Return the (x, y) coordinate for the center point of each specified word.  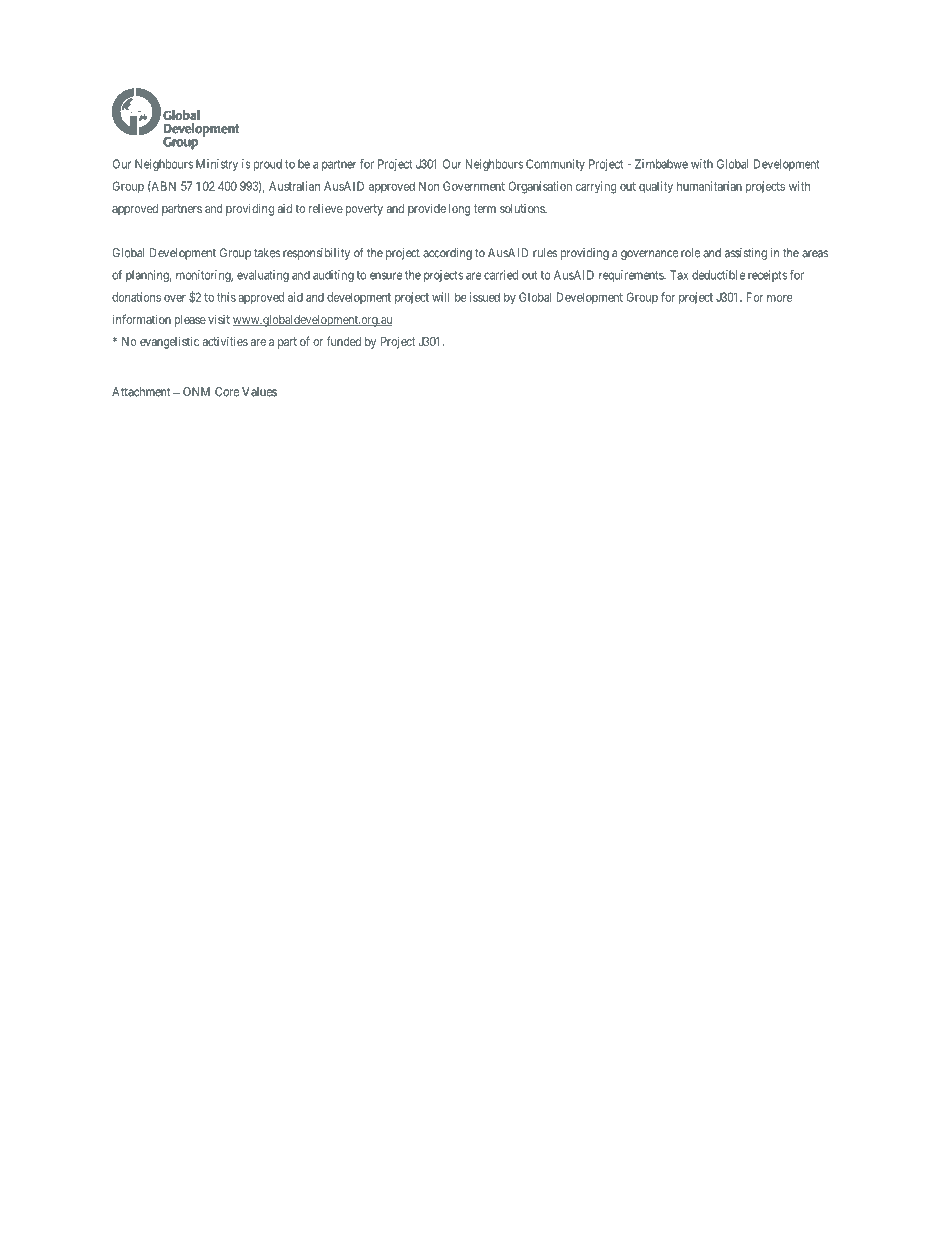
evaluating (263, 276)
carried (501, 275)
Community (555, 165)
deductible (718, 275)
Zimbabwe (661, 164)
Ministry (217, 165)
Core (227, 392)
